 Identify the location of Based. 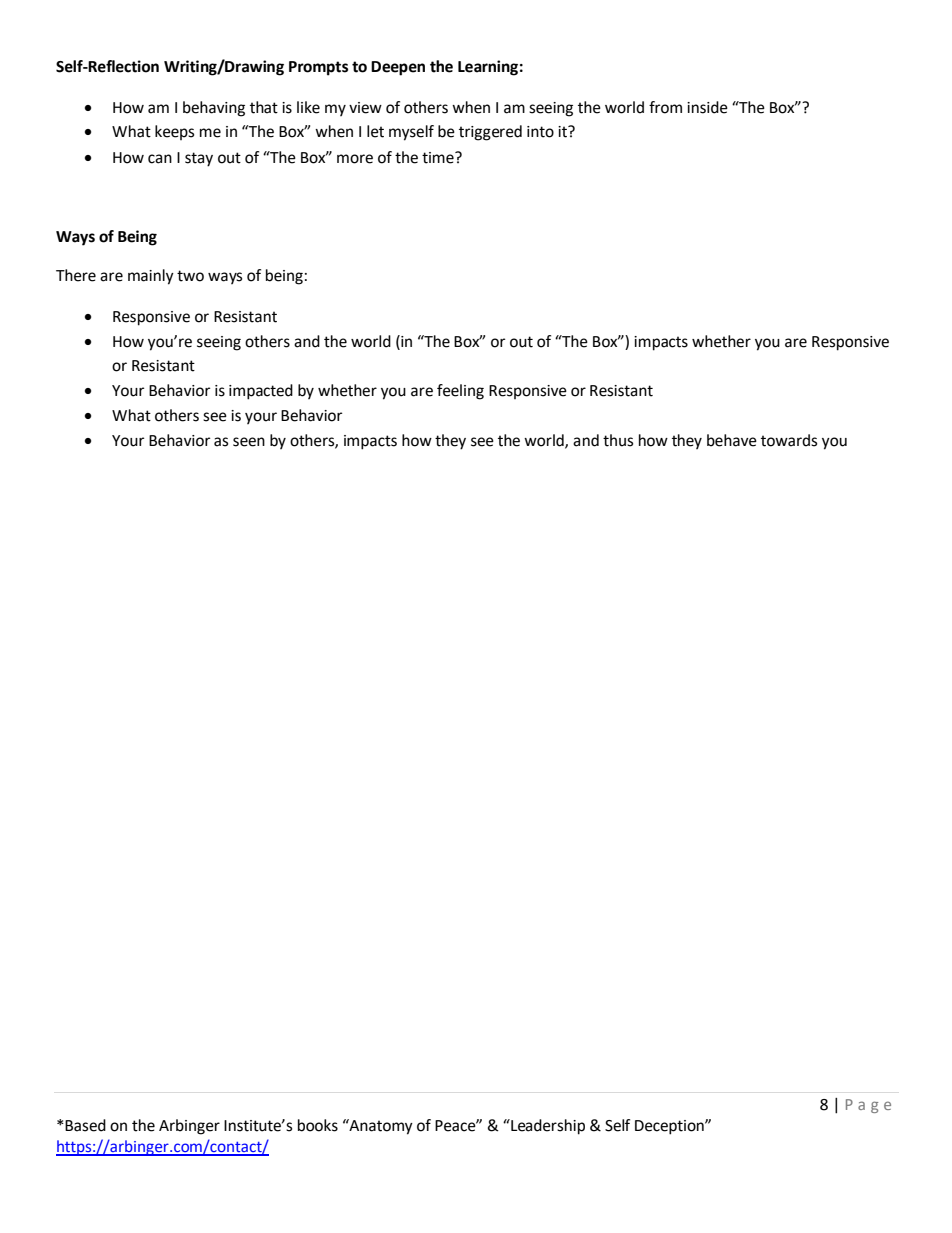
(84, 1125).
